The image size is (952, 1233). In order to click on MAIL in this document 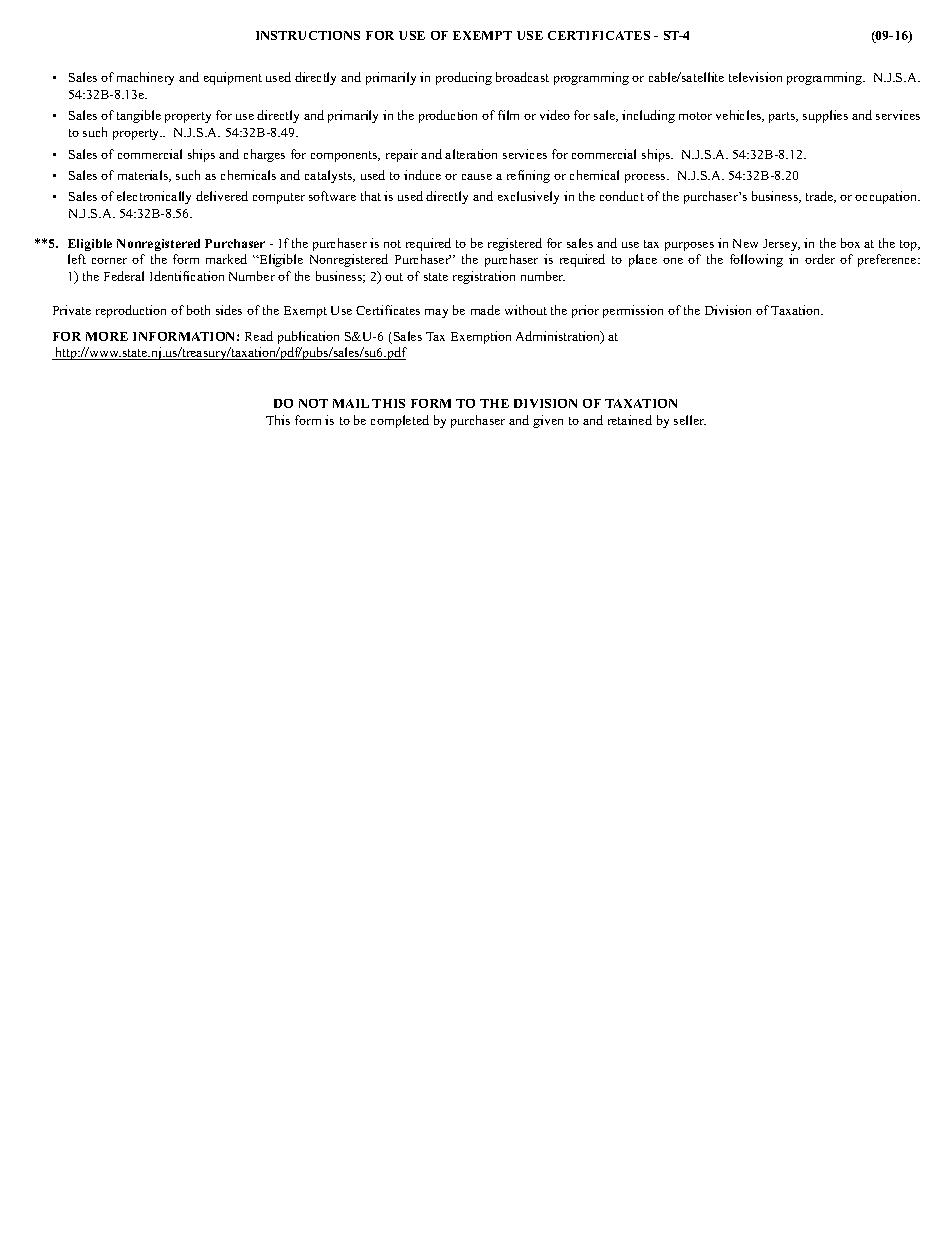, I will do `click(351, 403)`.
